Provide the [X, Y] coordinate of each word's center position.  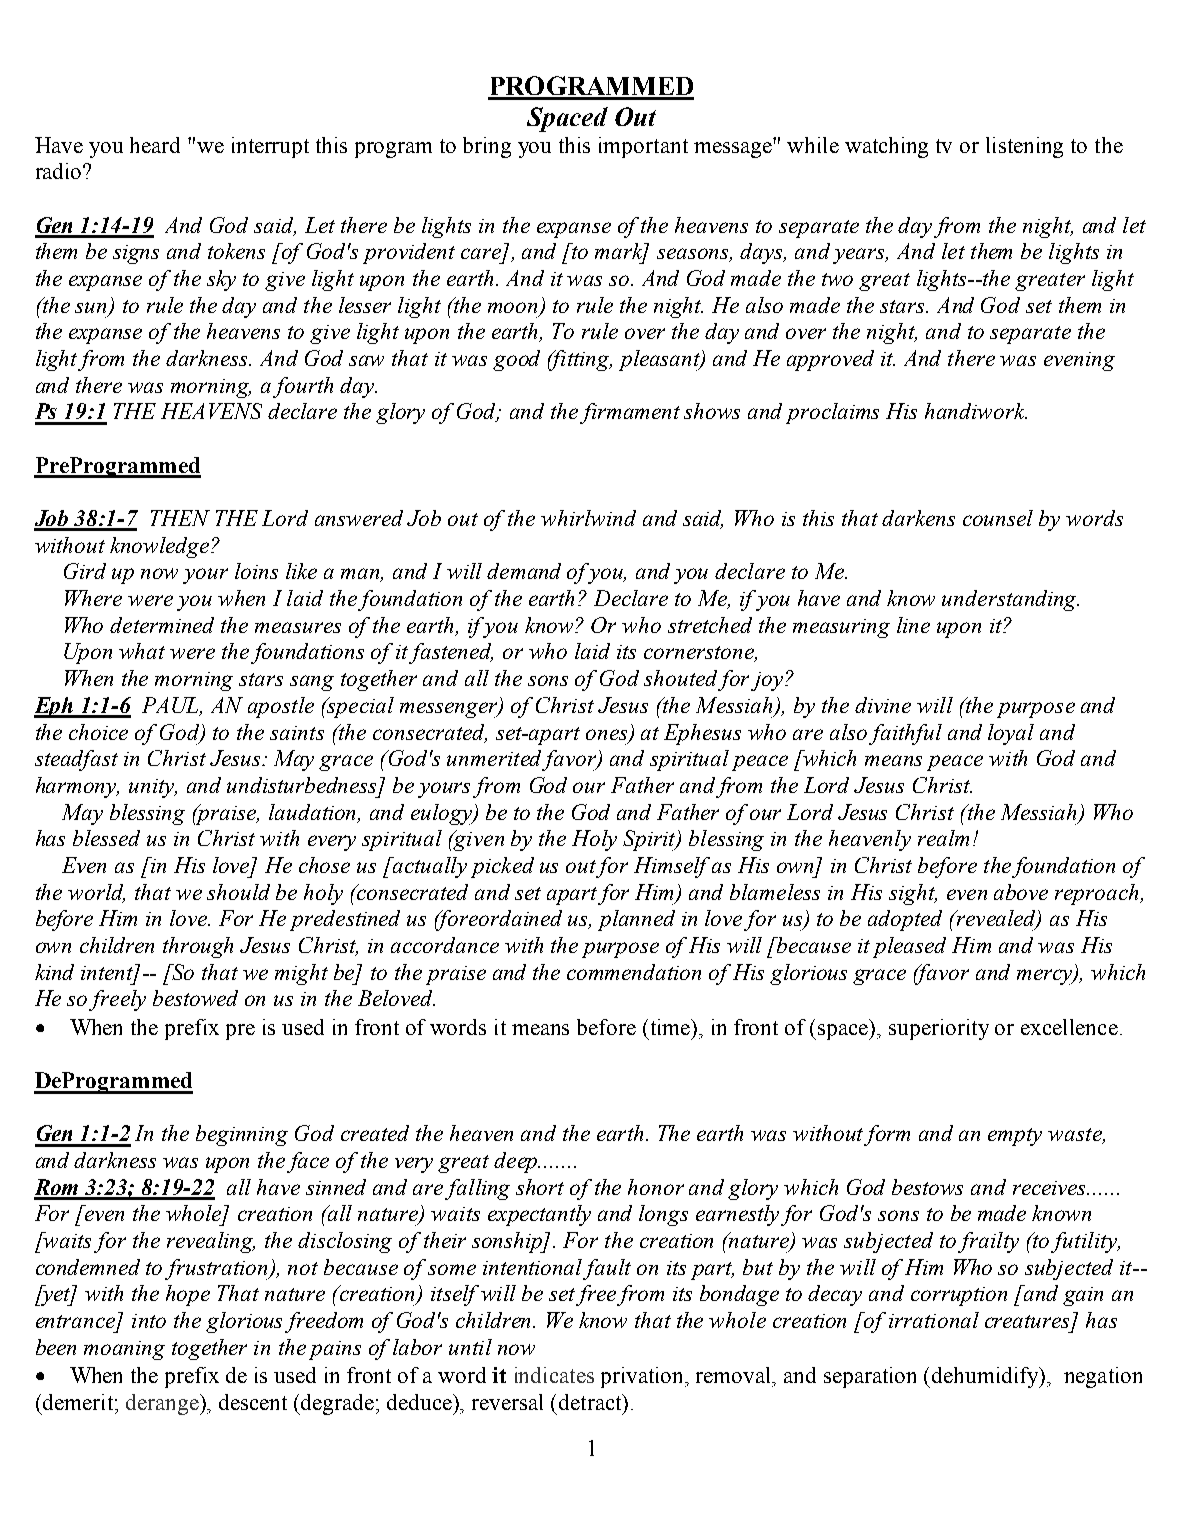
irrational [934, 1320]
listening [1024, 147]
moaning [124, 1350]
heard [155, 145]
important [643, 147]
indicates [554, 1375]
